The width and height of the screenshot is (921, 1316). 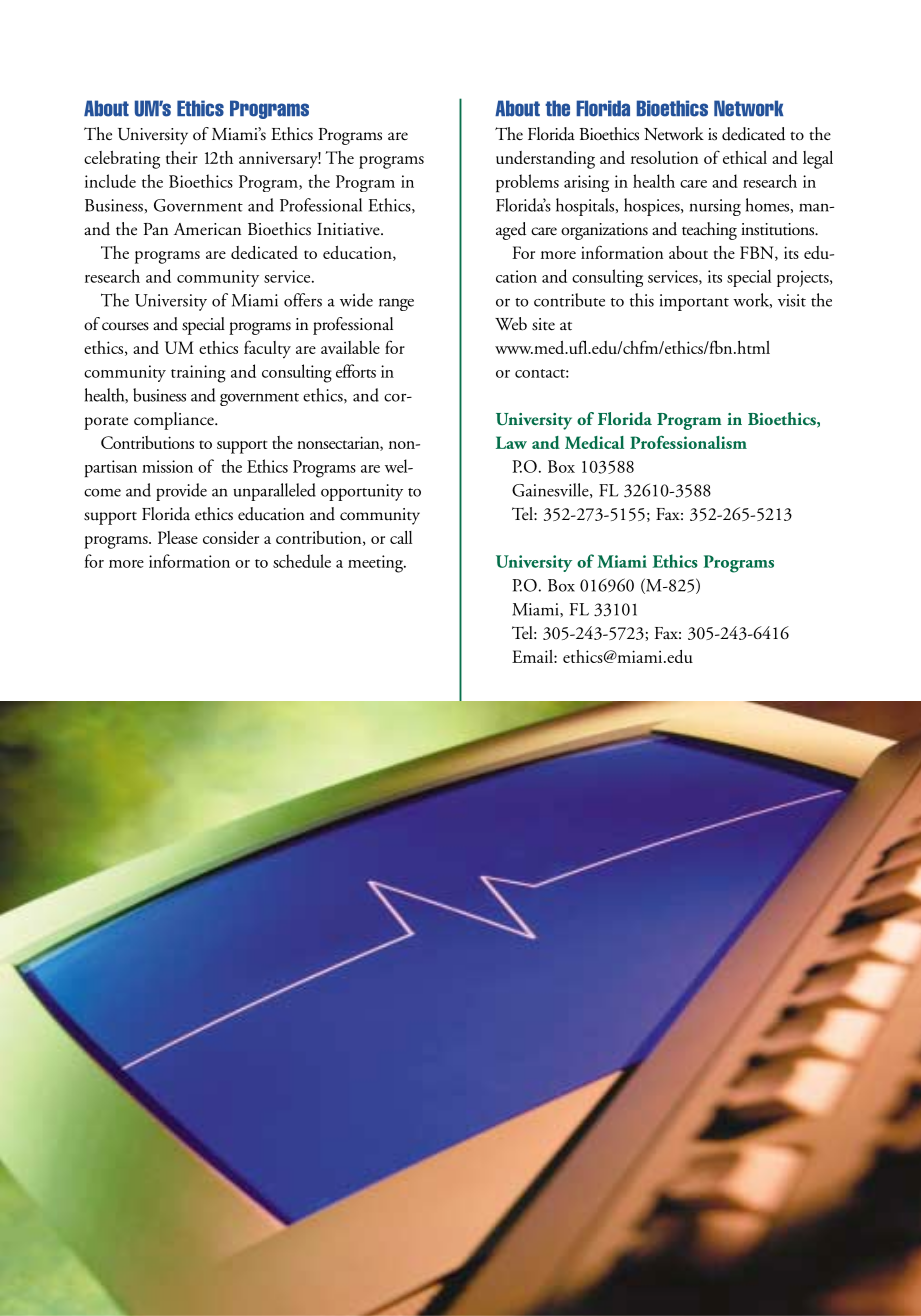 What do you see at coordinates (401, 537) in the screenshot?
I see `call` at bounding box center [401, 537].
